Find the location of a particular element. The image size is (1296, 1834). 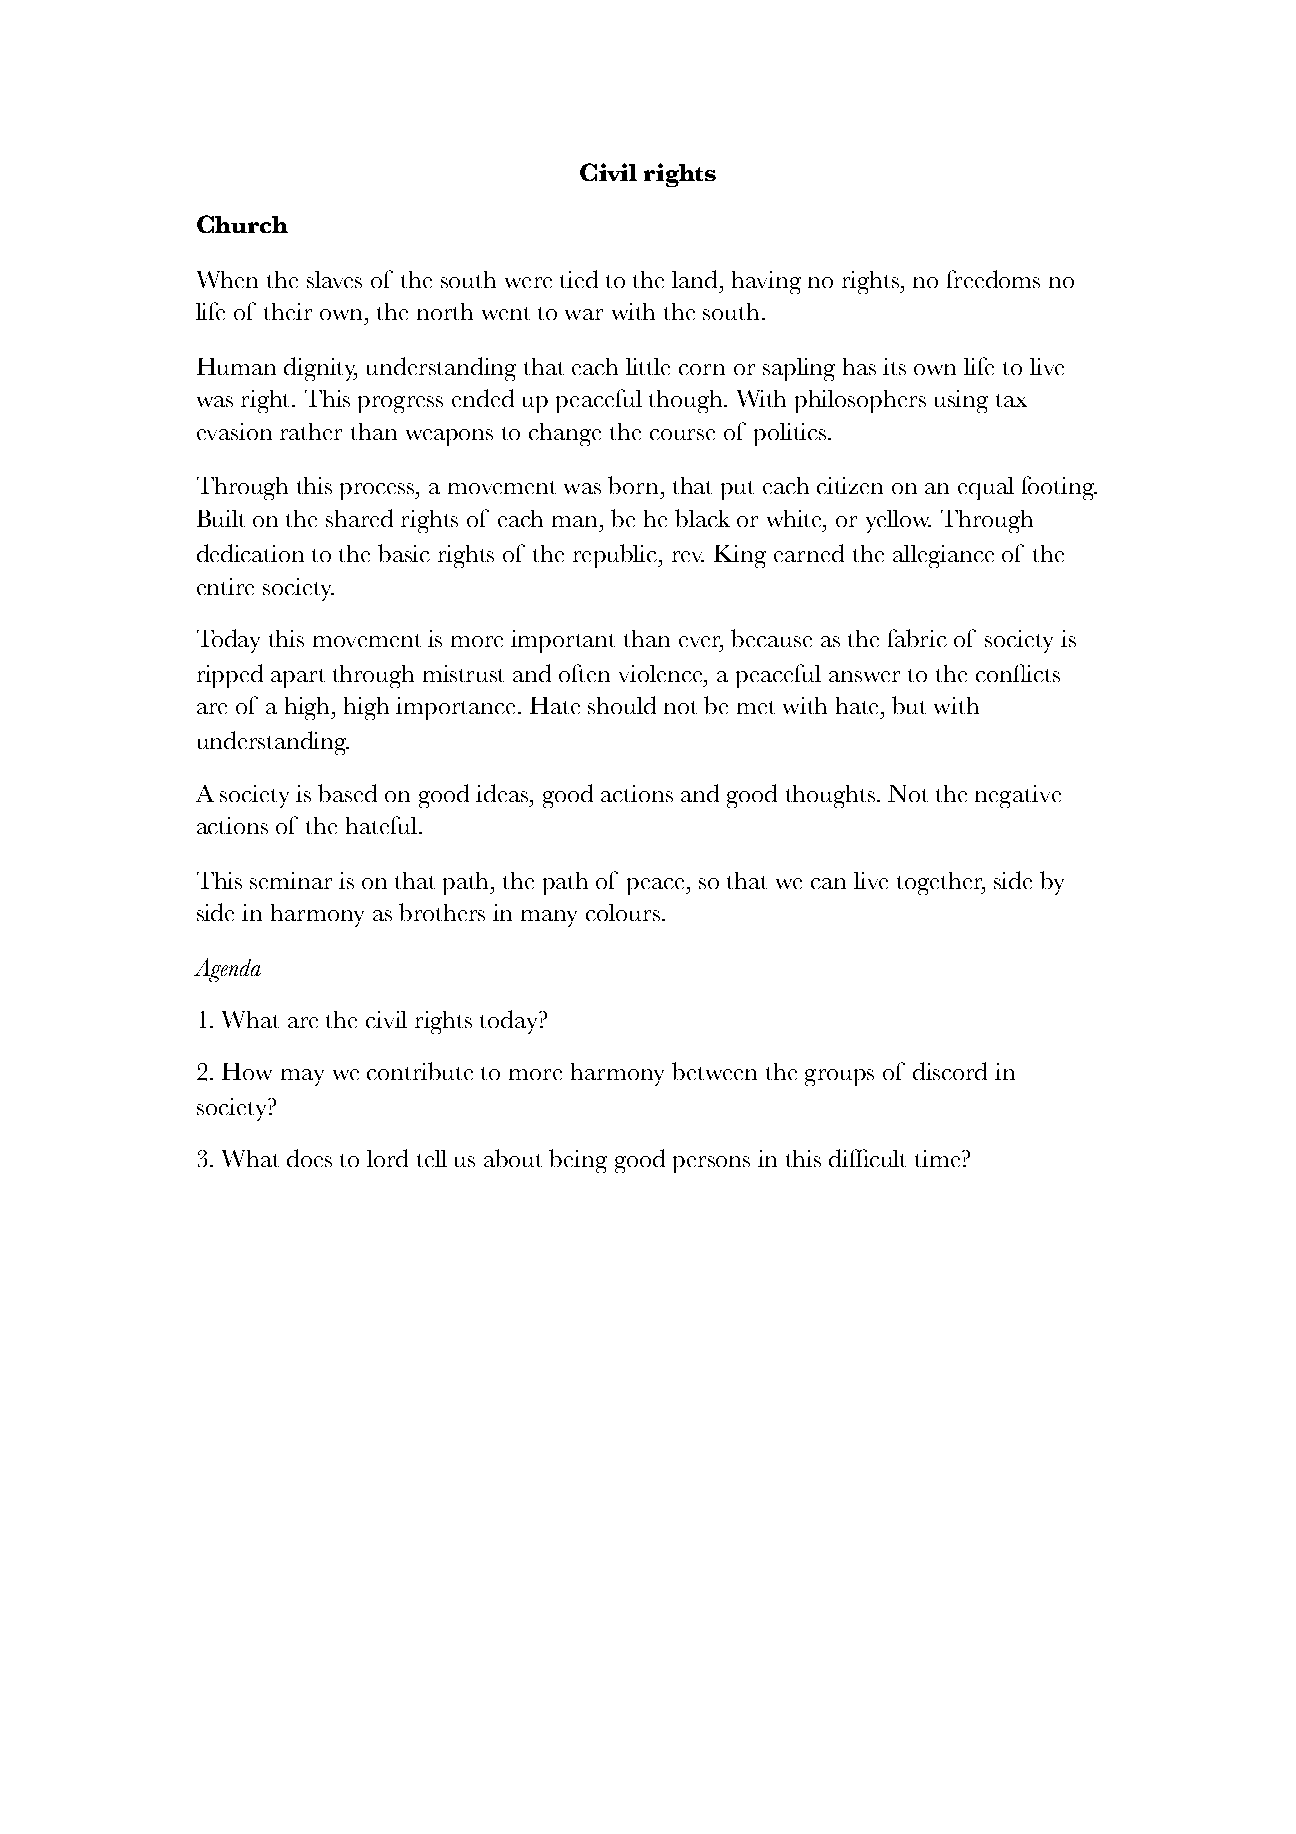

land is located at coordinates (696, 279).
